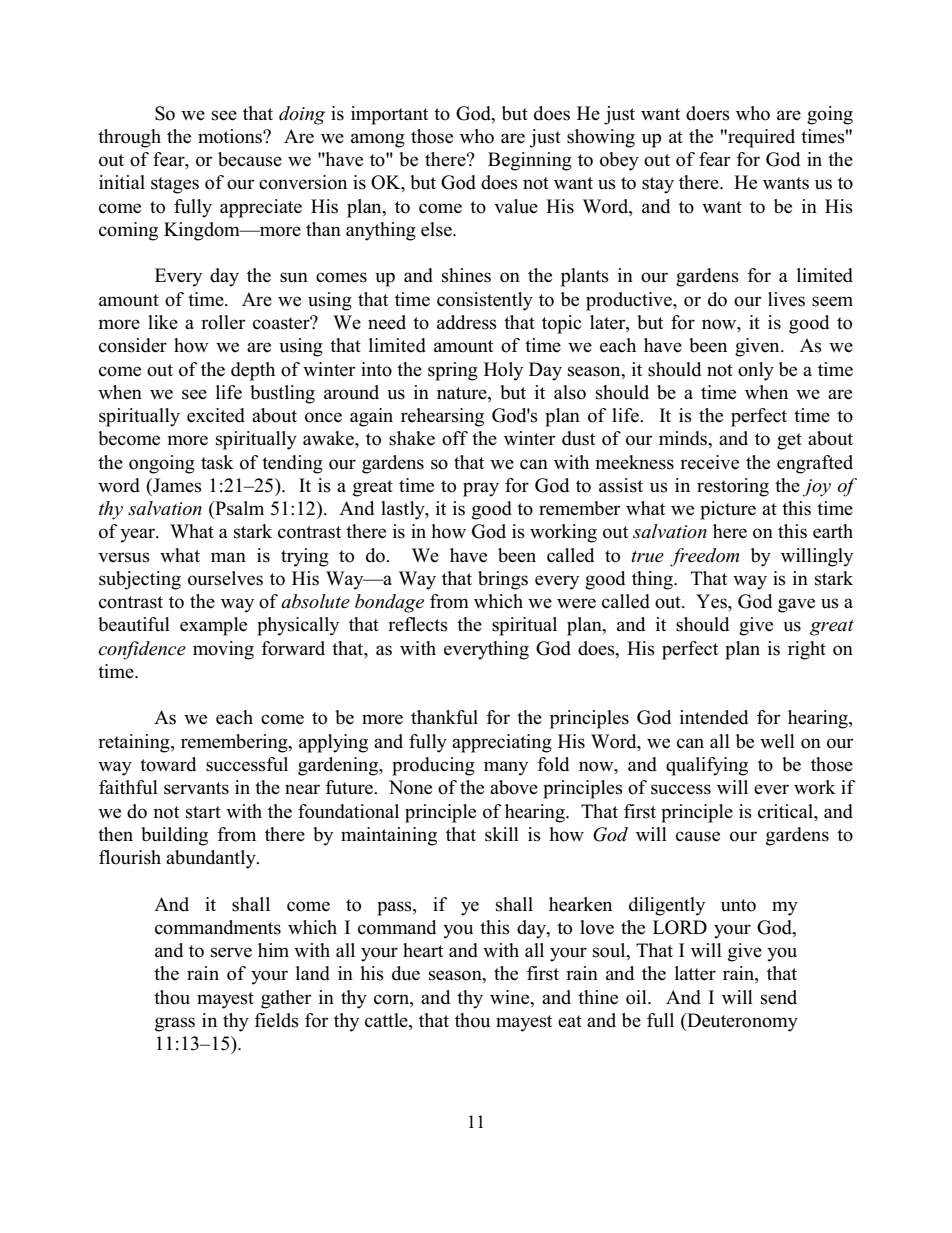 This document has height=1233, width=952. Describe the element at coordinates (704, 557) in the document. I see `freedom` at that location.
